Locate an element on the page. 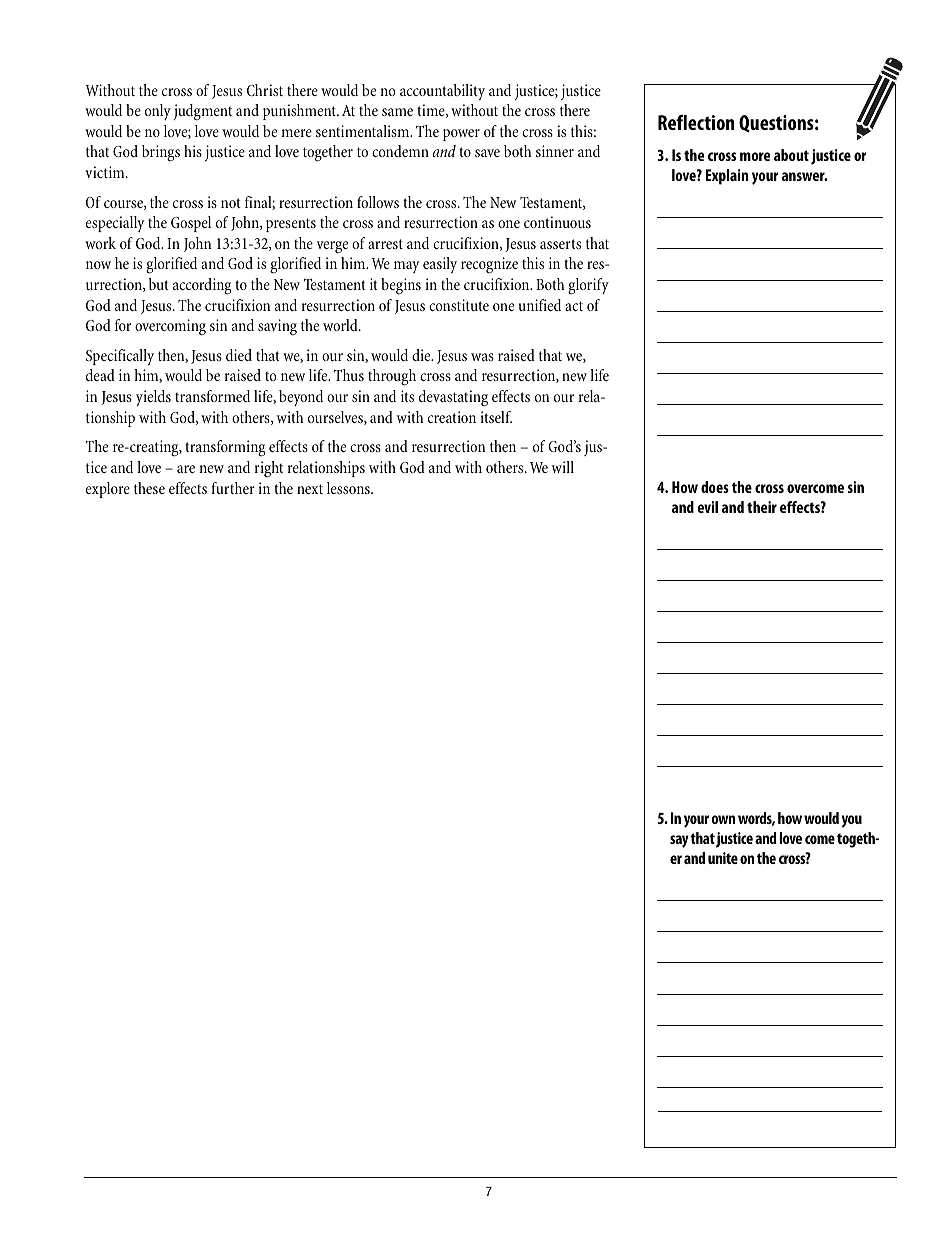 This image has height=1233, width=952. say is located at coordinates (679, 841).
